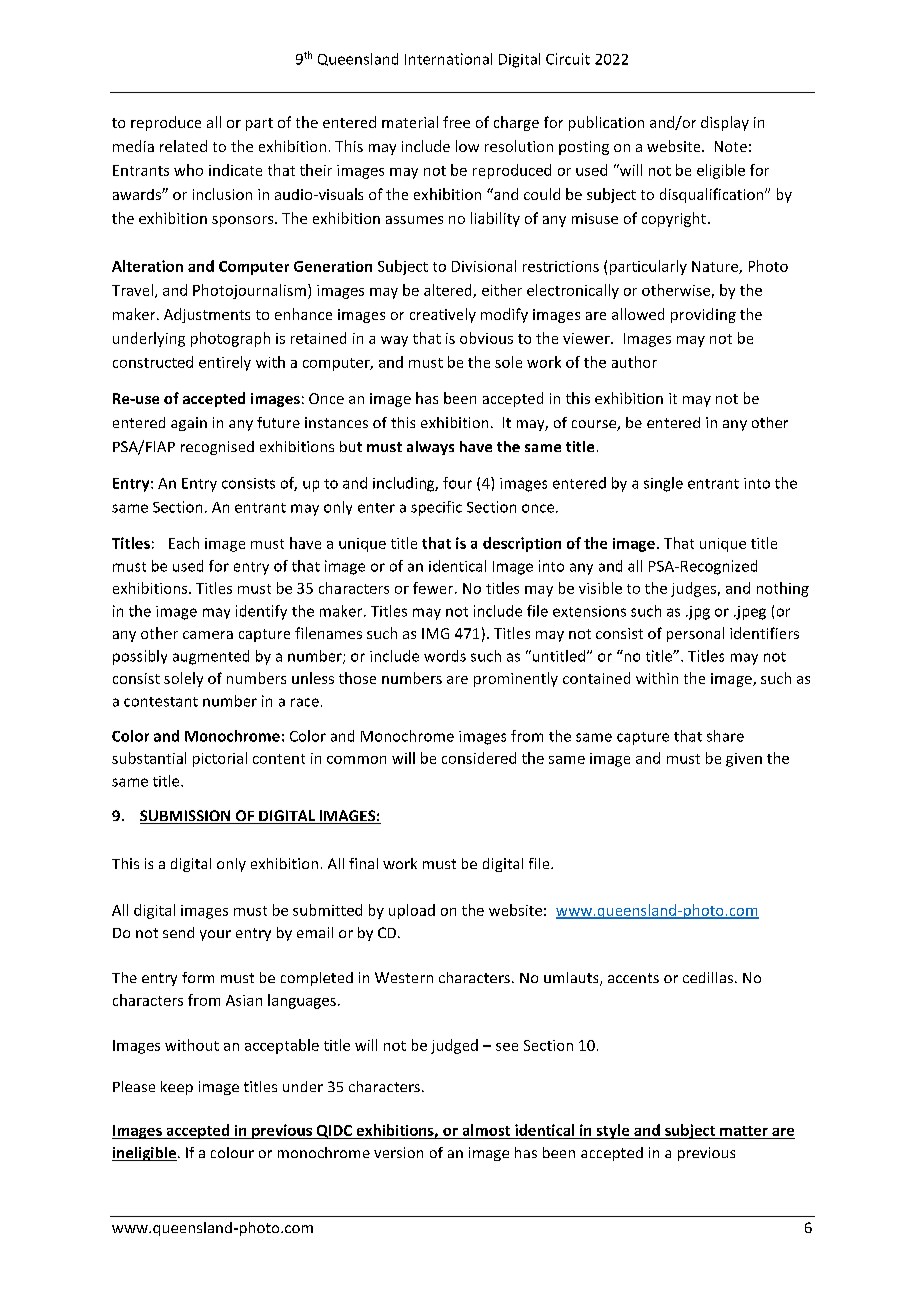  I want to click on related, so click(183, 146).
